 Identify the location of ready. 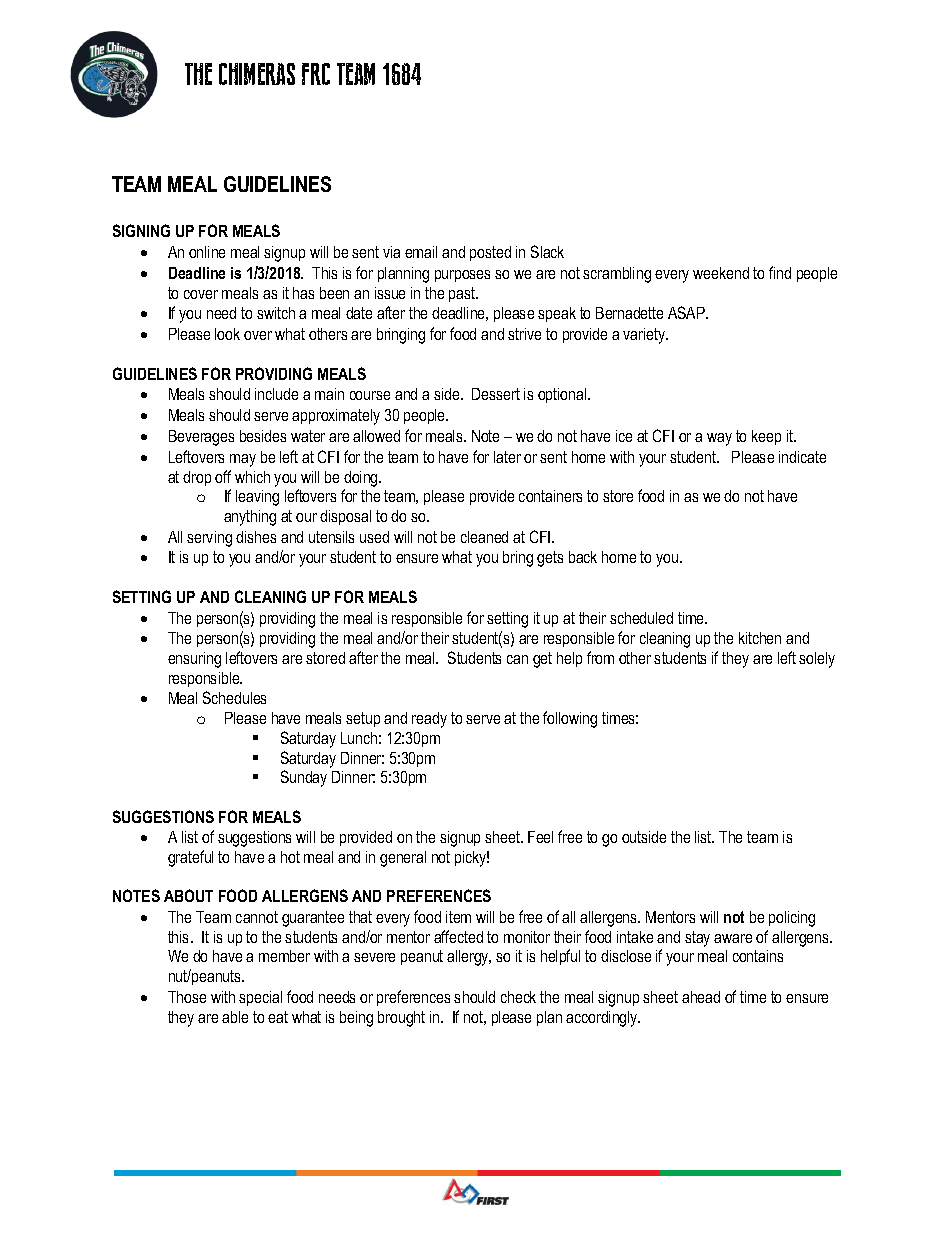
(429, 720).
